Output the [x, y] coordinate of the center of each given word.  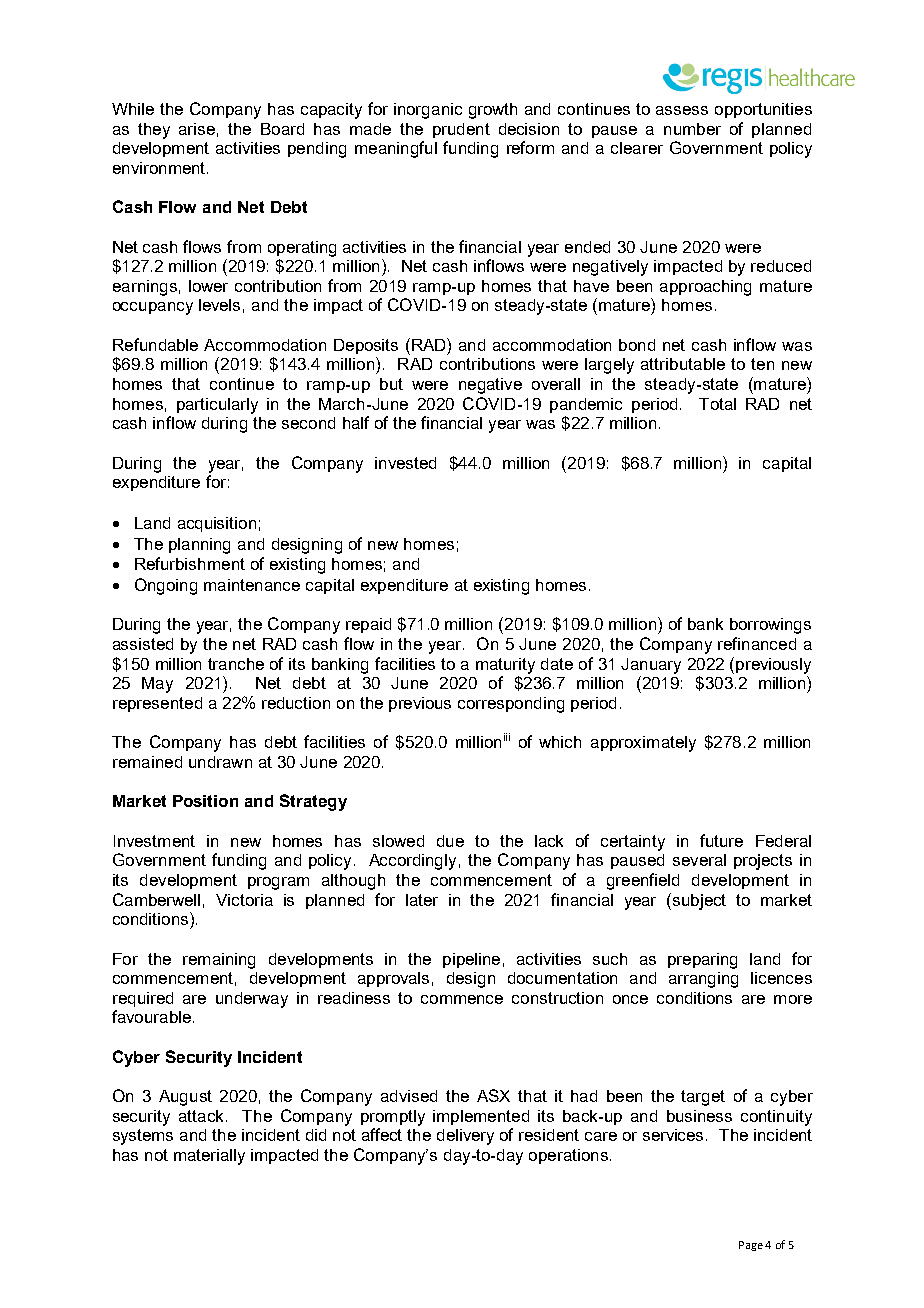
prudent [461, 130]
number [692, 129]
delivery [465, 1137]
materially [209, 1157]
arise [197, 129]
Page [751, 1246]
